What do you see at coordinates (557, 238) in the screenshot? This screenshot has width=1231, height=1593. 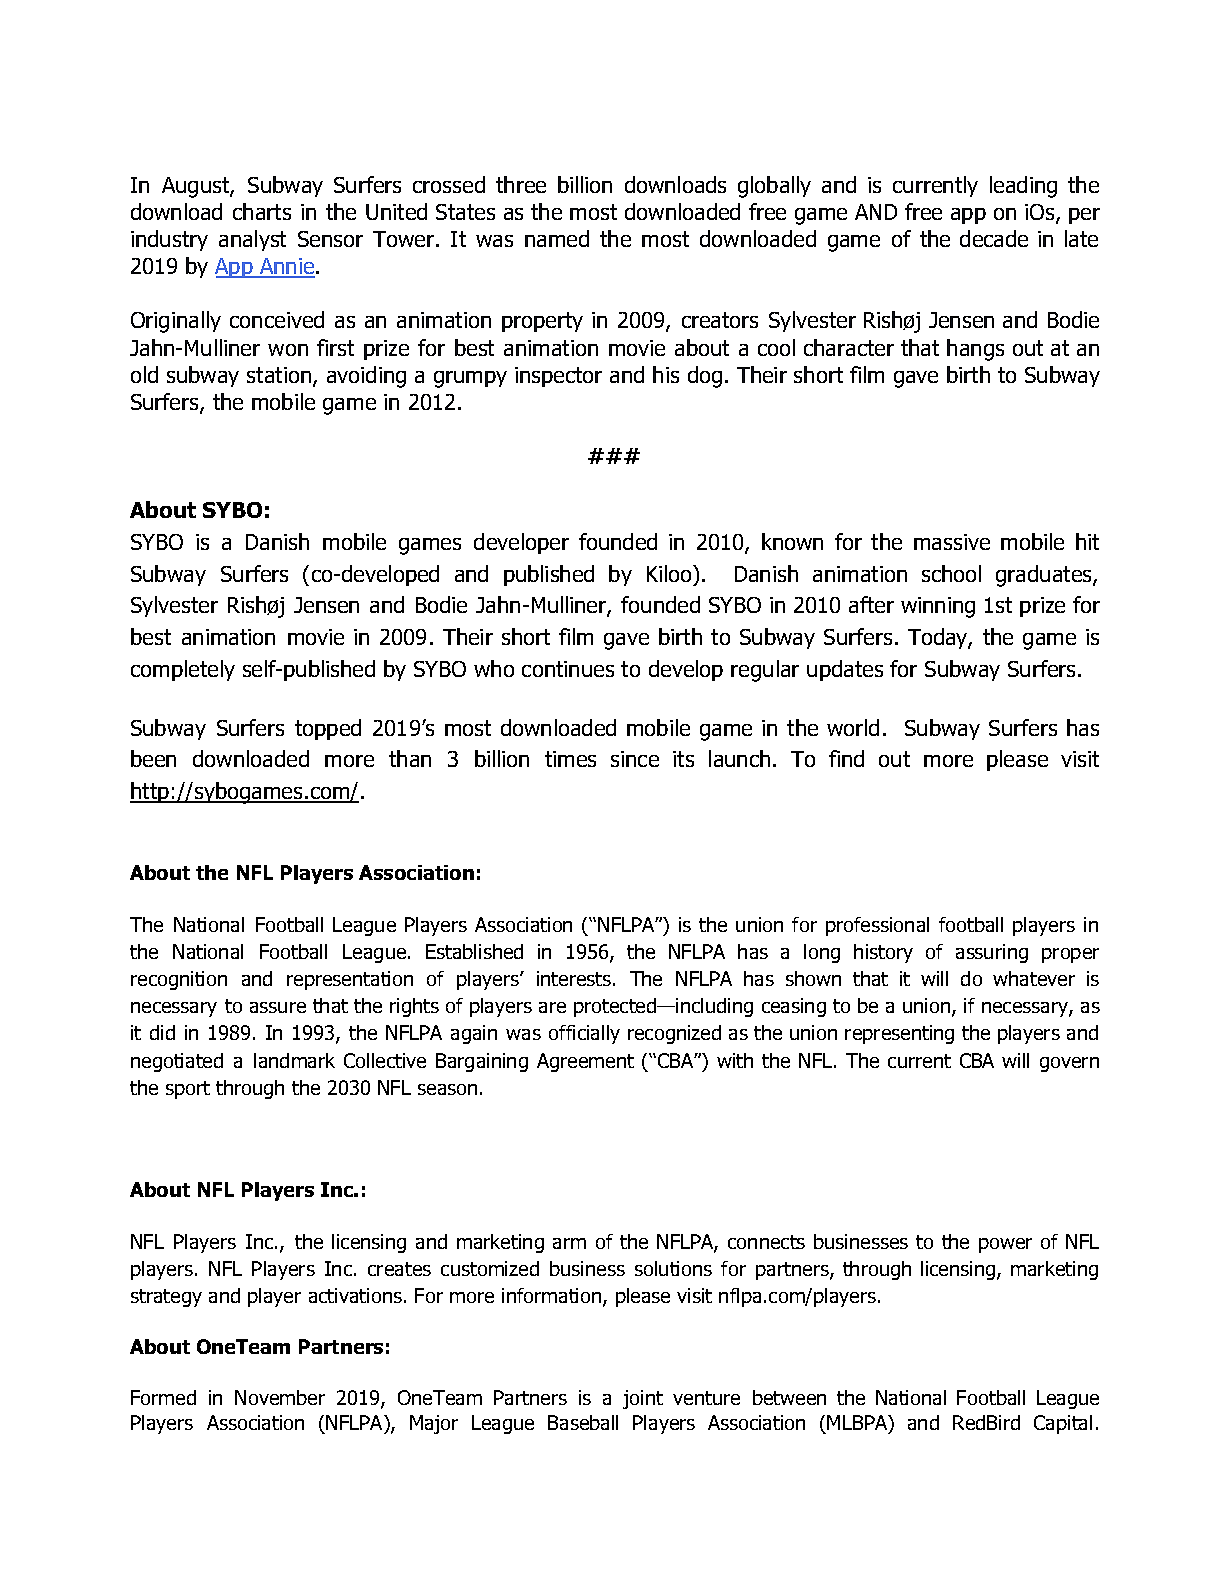 I see `named` at bounding box center [557, 238].
